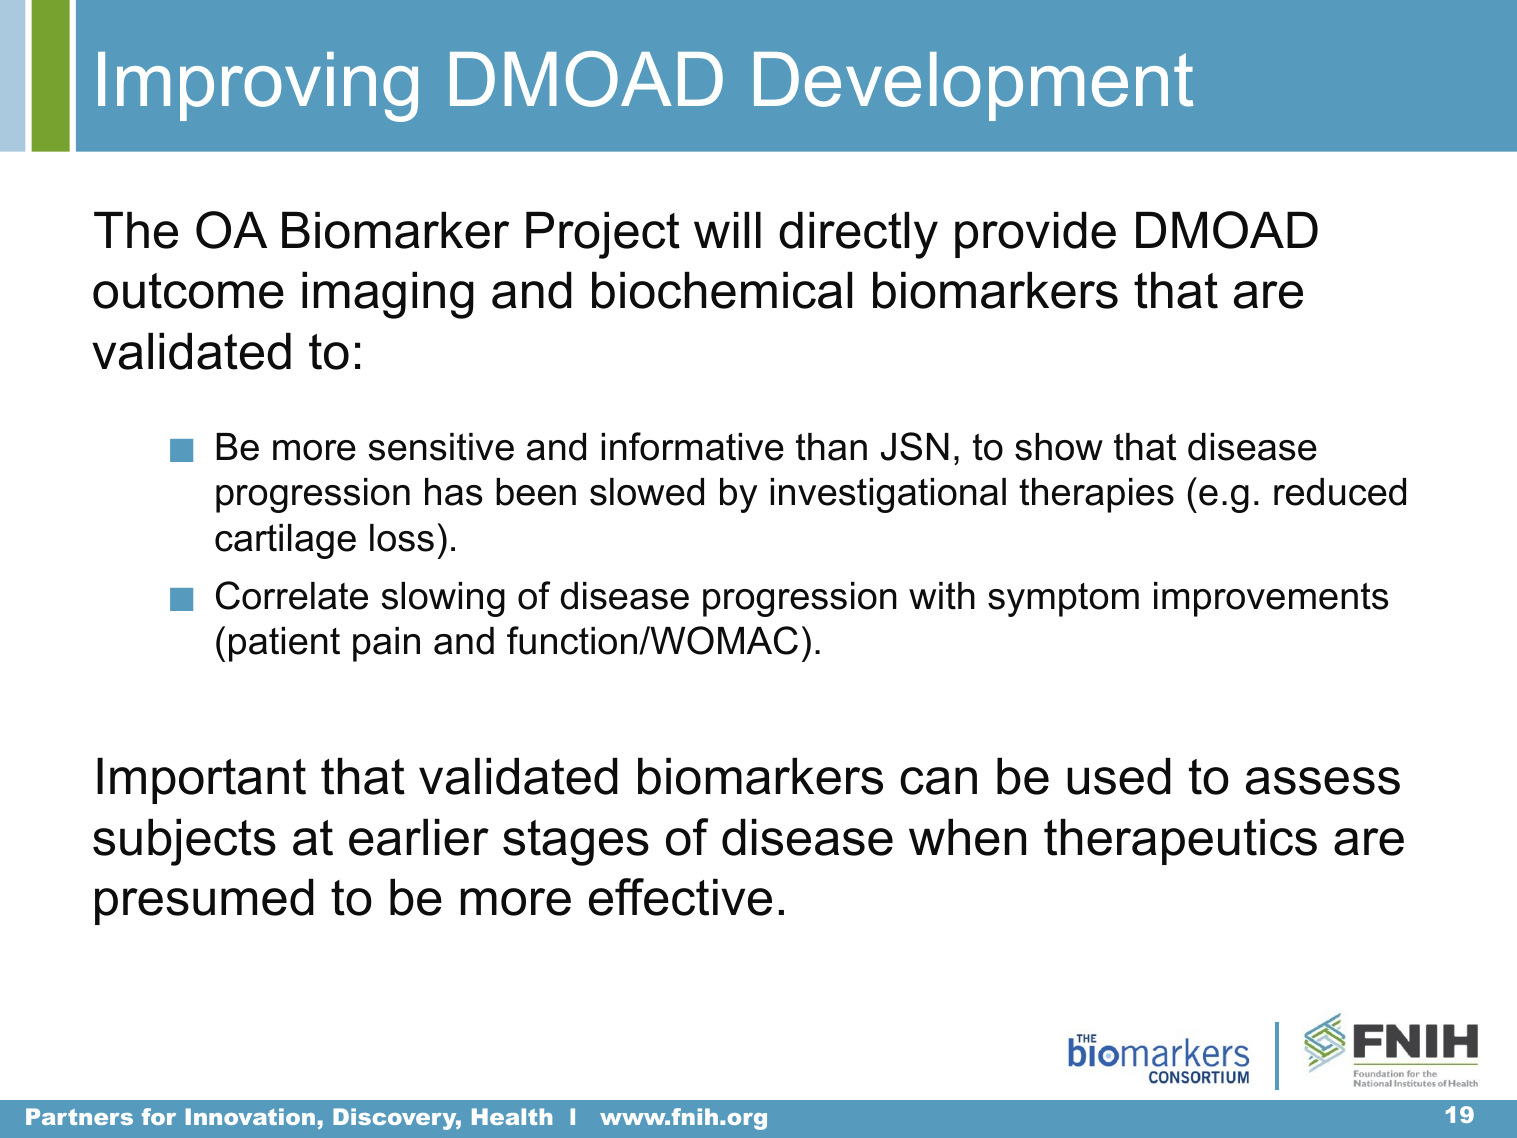  Describe the element at coordinates (1271, 599) in the image. I see `improvements` at that location.
